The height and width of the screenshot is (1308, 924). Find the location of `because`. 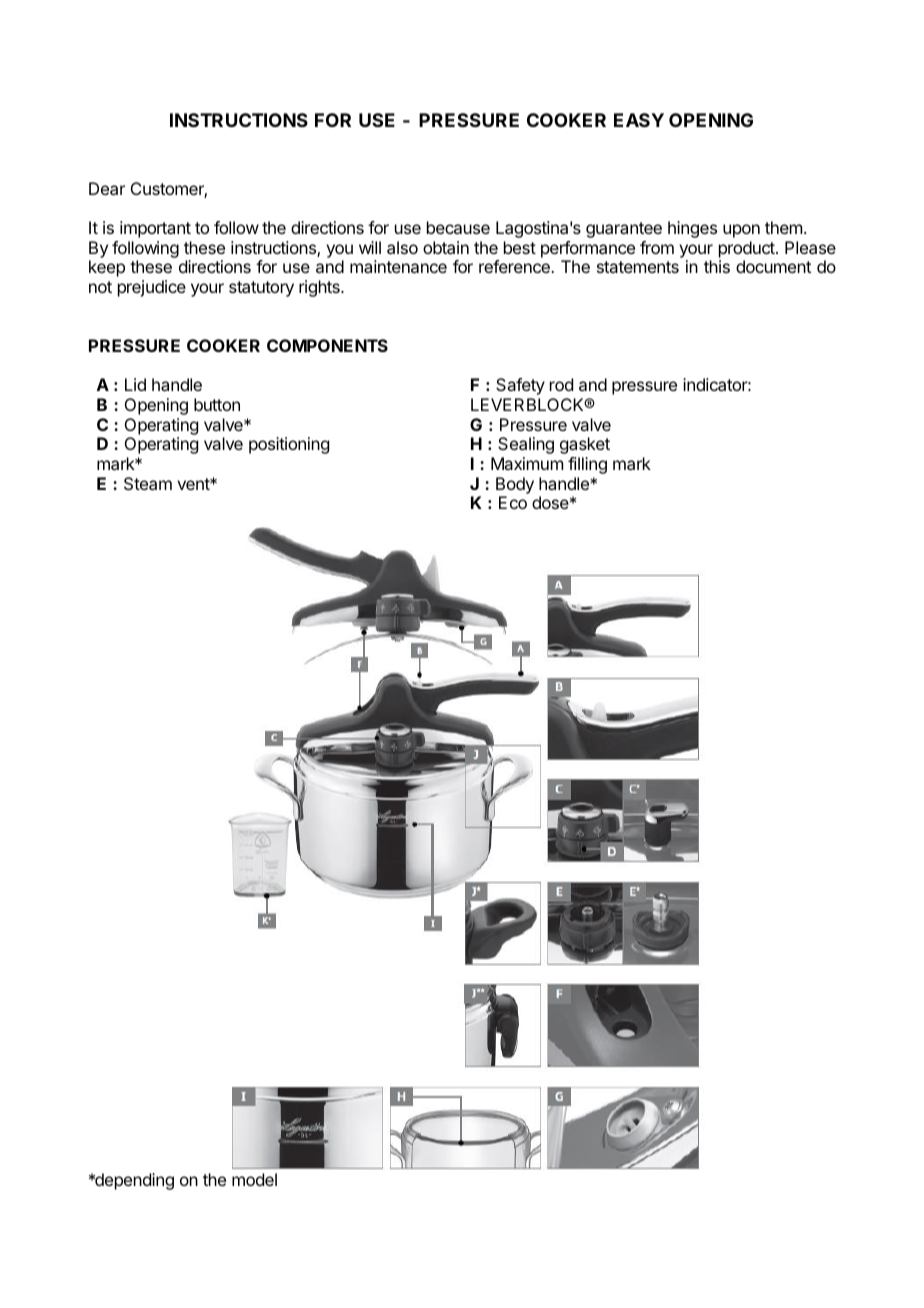

because is located at coordinates (458, 227).
